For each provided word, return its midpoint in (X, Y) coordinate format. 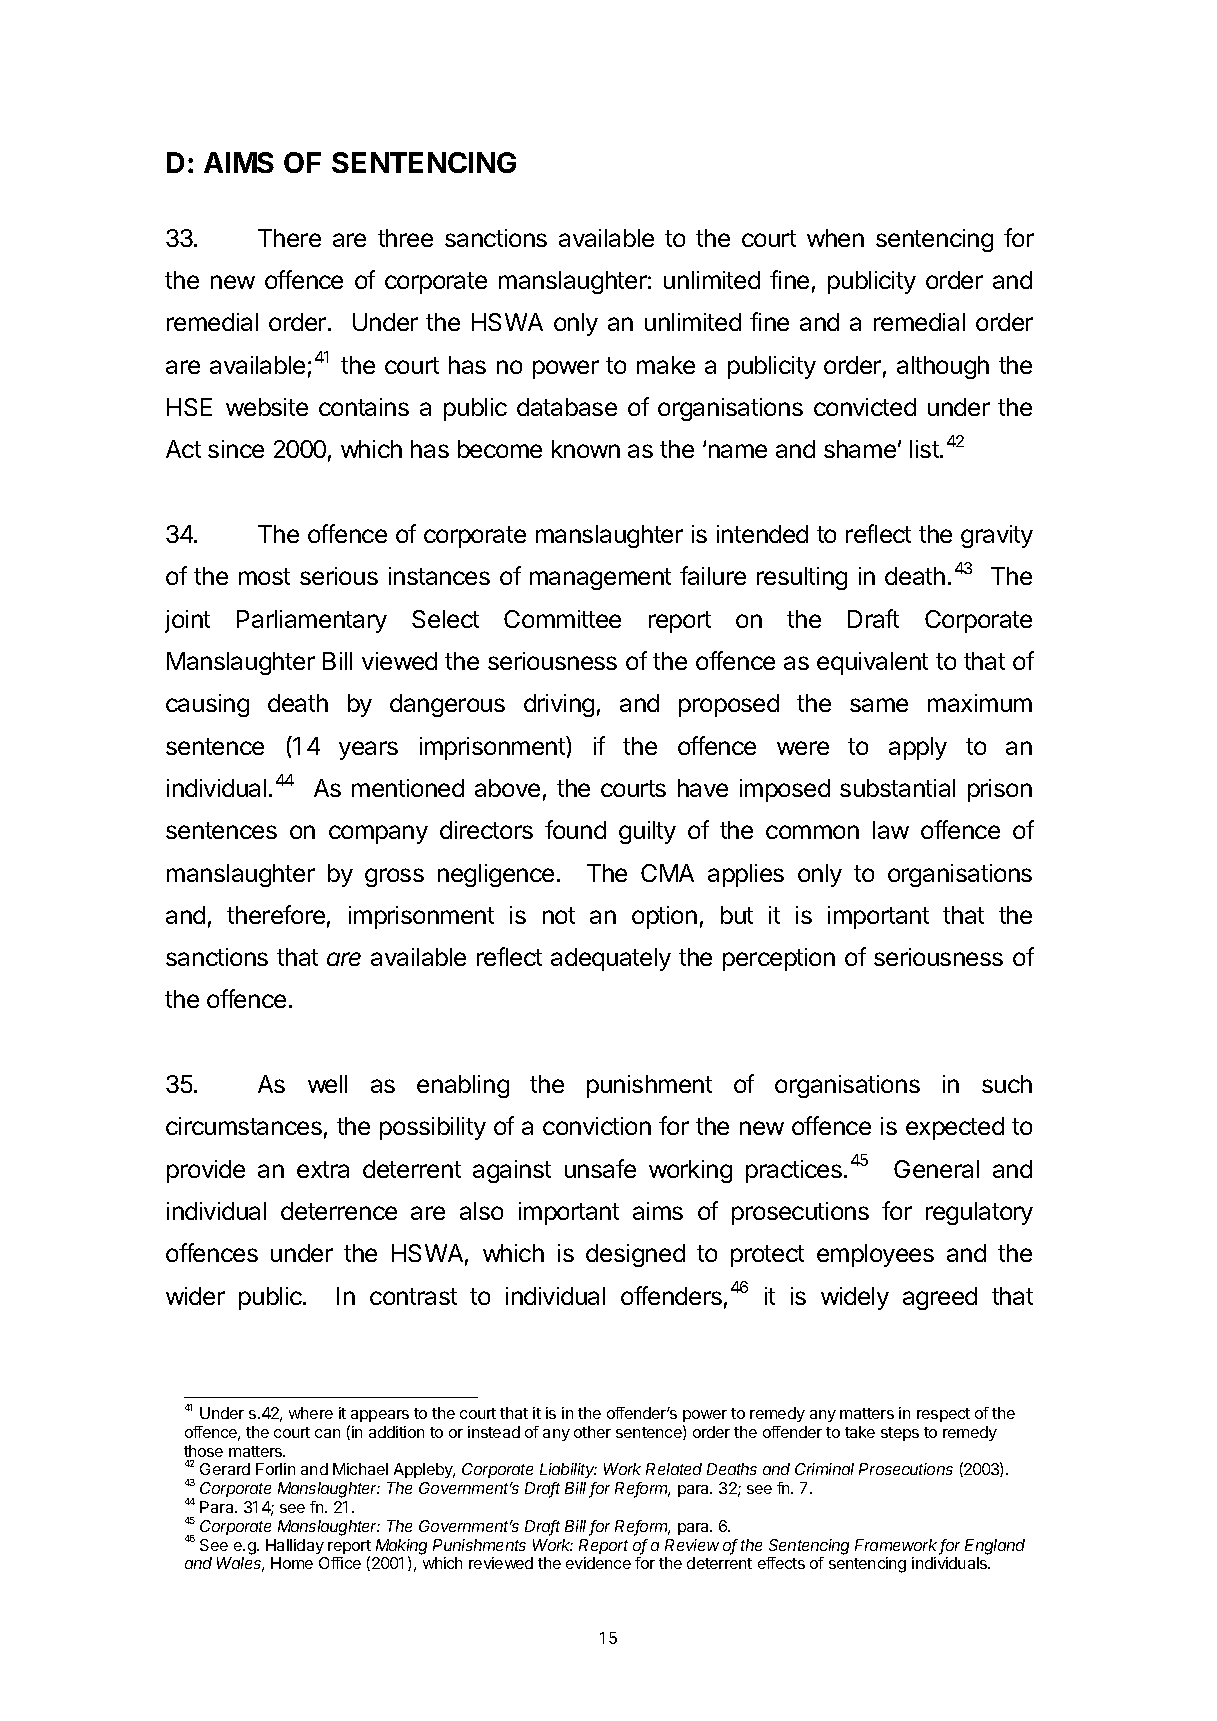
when (835, 238)
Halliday (295, 1546)
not (559, 915)
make (666, 365)
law (891, 830)
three (405, 238)
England (995, 1547)
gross (394, 877)
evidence (598, 1563)
